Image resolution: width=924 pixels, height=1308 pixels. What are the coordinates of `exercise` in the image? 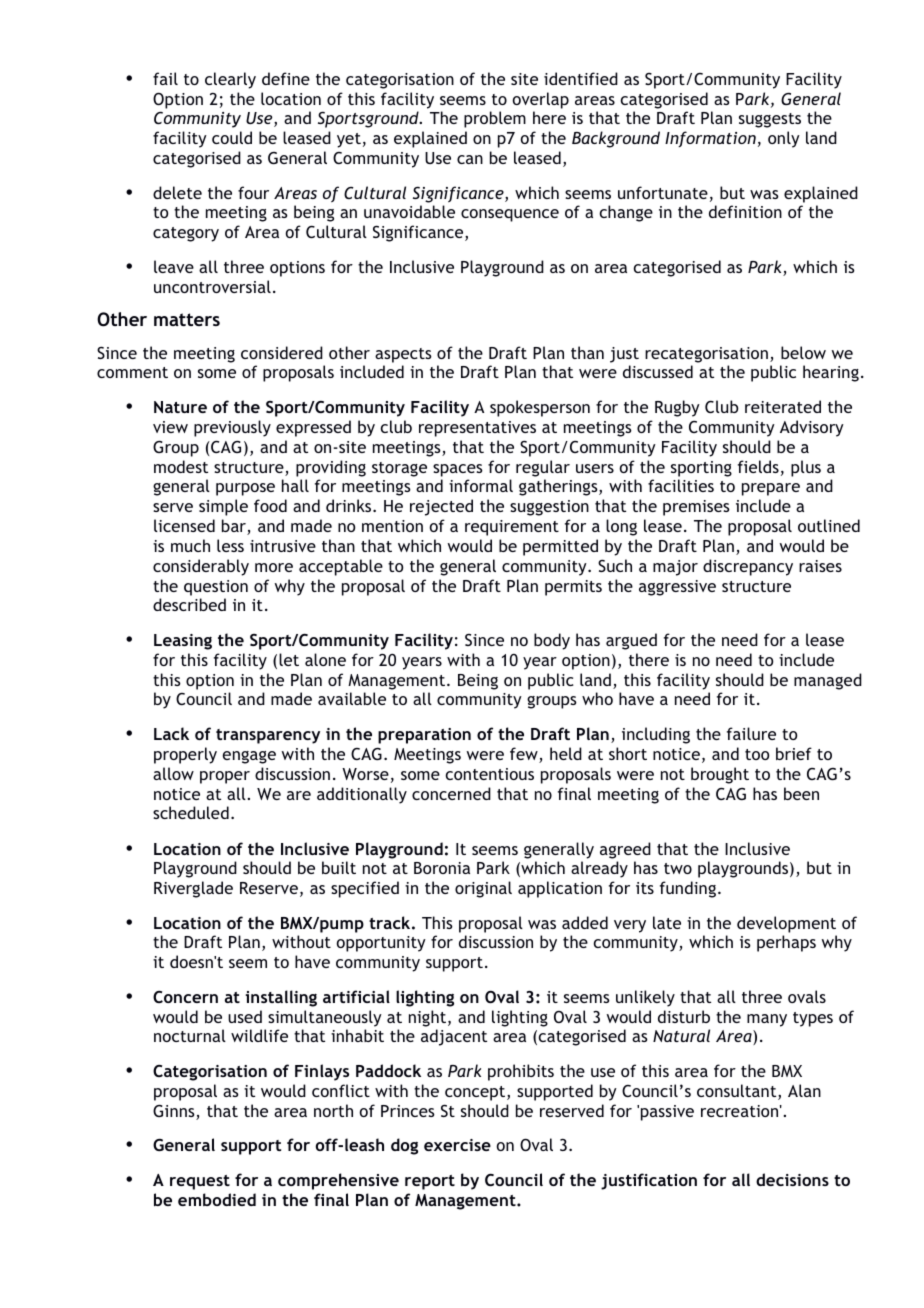 It's located at (457, 1145).
